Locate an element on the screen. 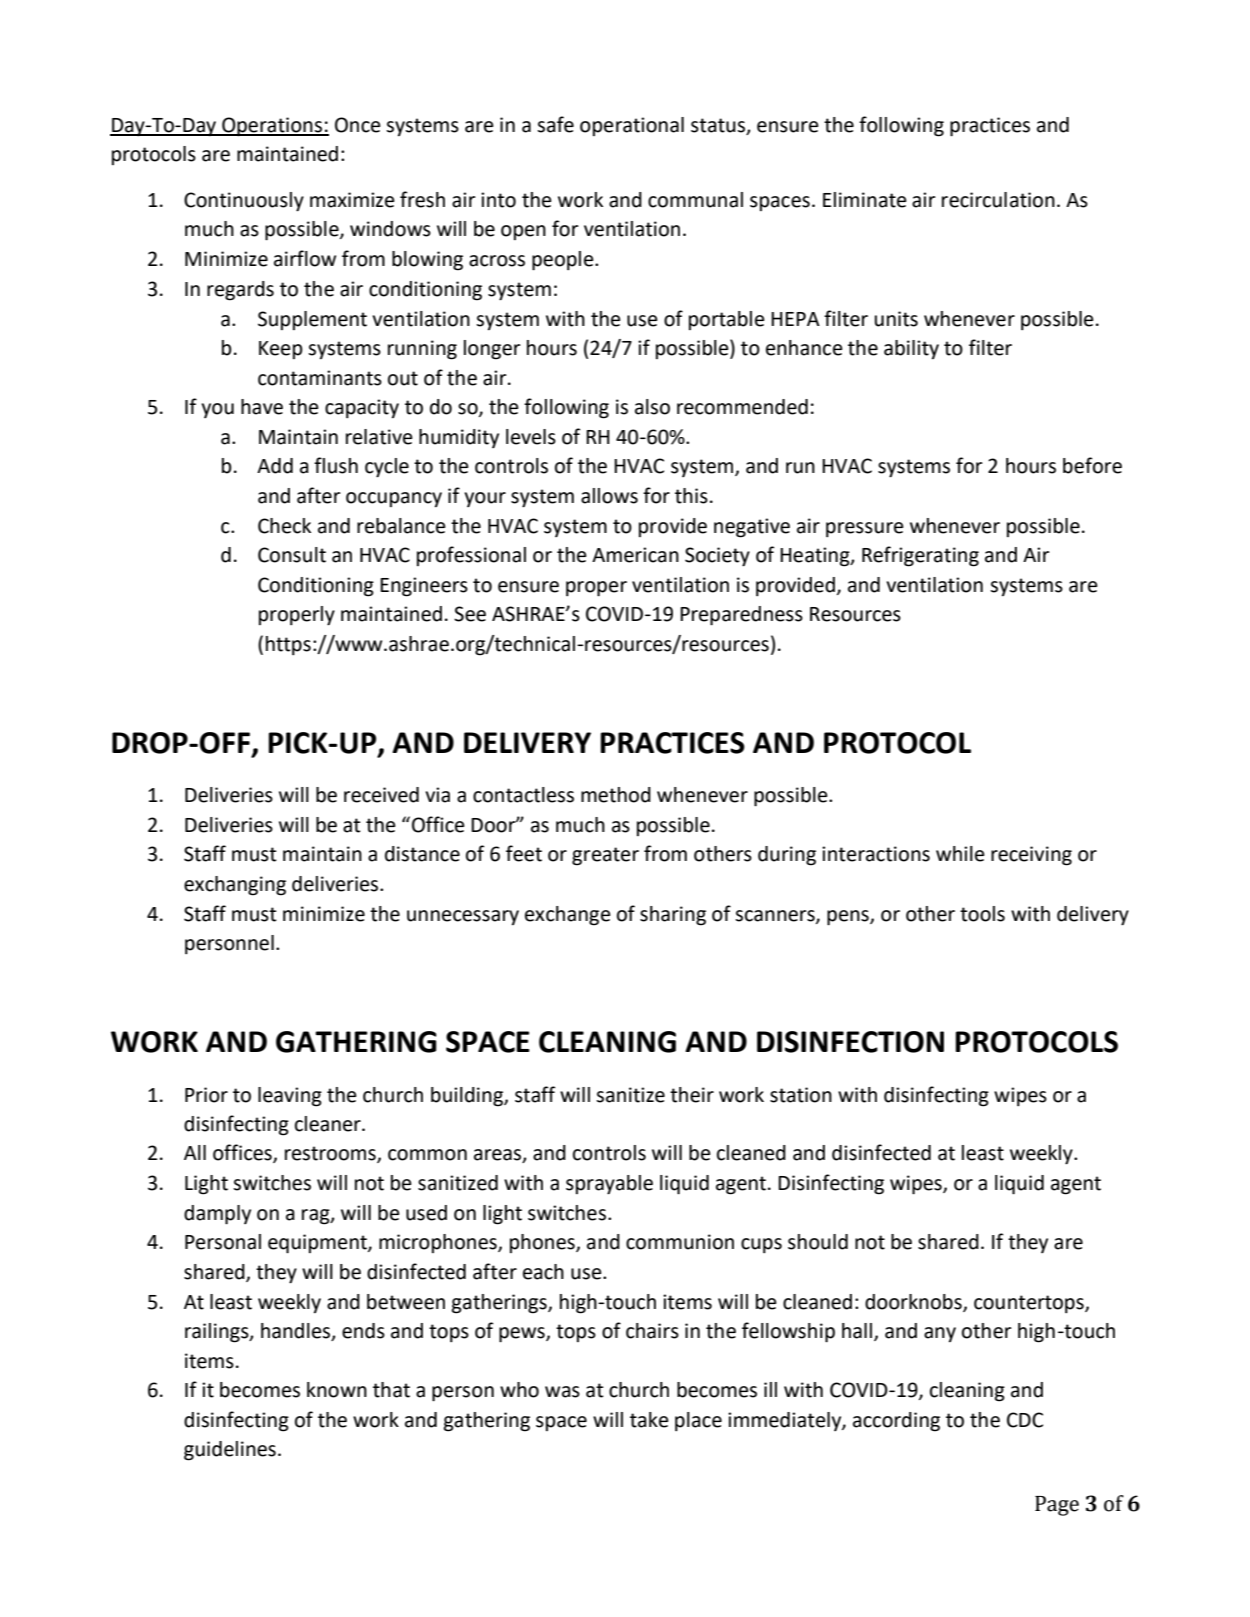 Image resolution: width=1250 pixels, height=1617 pixels. American is located at coordinates (635, 555).
